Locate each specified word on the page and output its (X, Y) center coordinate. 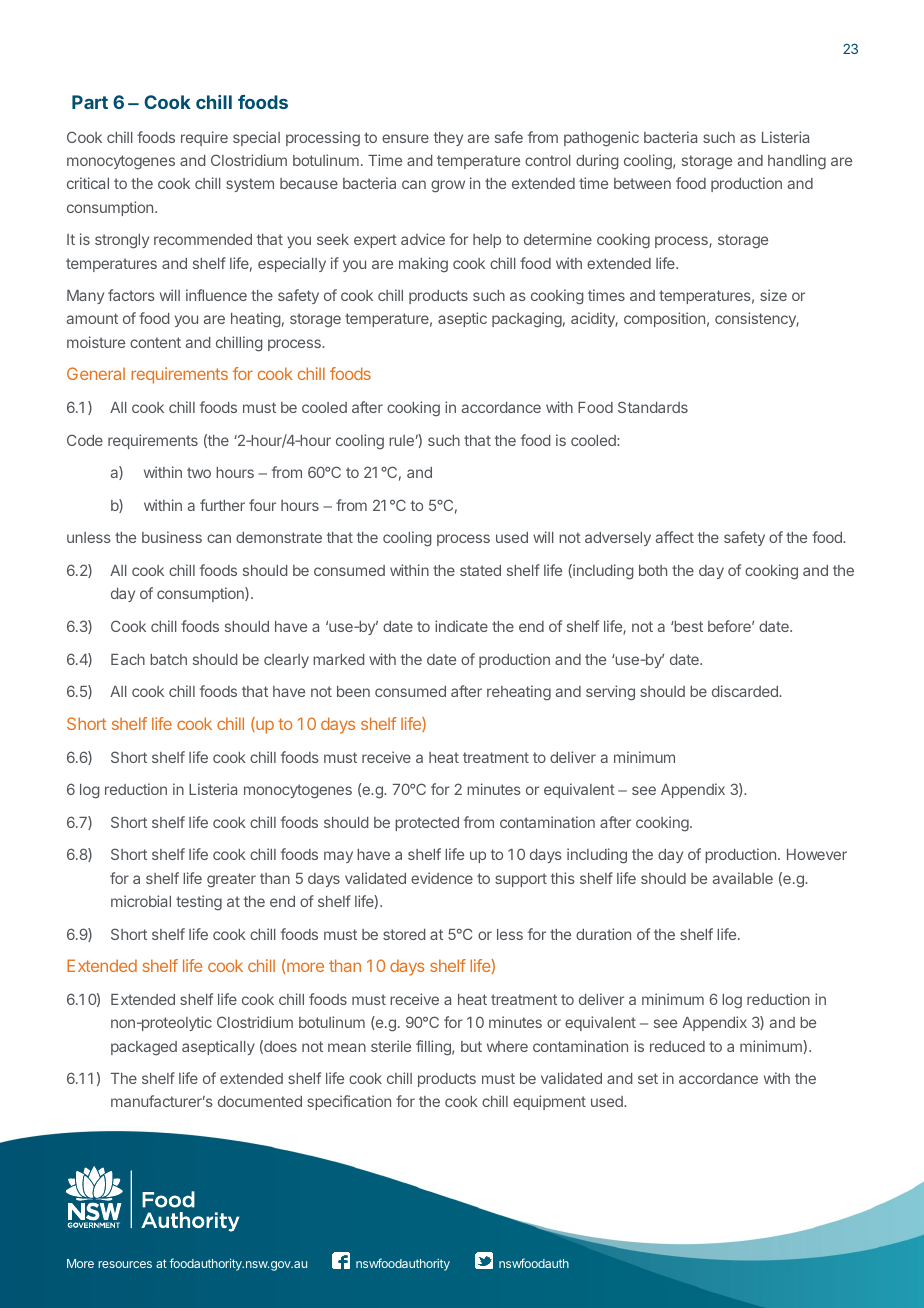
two (199, 472)
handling (797, 162)
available (743, 878)
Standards (653, 407)
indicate (461, 626)
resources (125, 1264)
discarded (746, 691)
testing (199, 903)
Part (90, 102)
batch (168, 659)
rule (401, 440)
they (448, 139)
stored (404, 934)
